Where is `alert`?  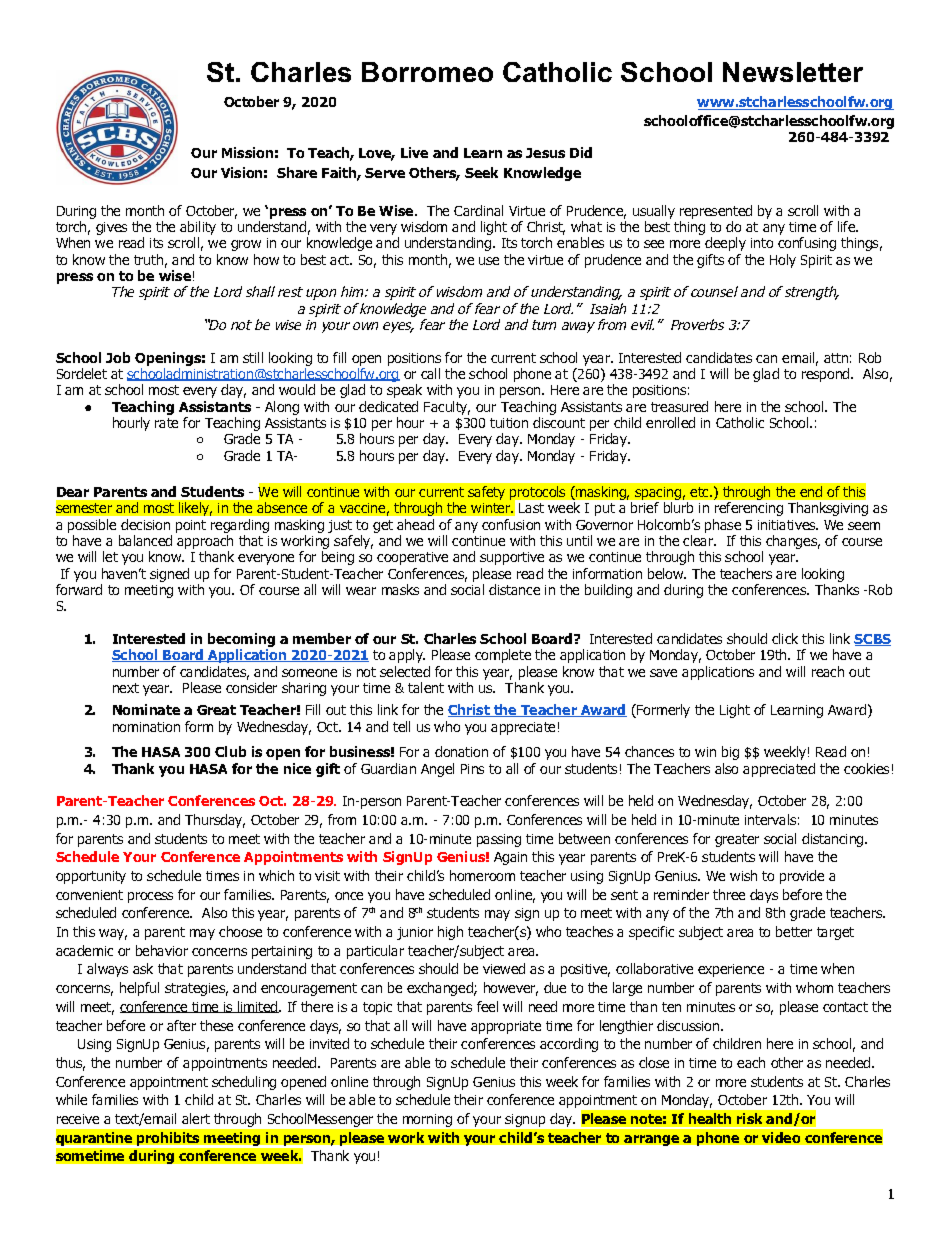 alert is located at coordinates (196, 1118).
